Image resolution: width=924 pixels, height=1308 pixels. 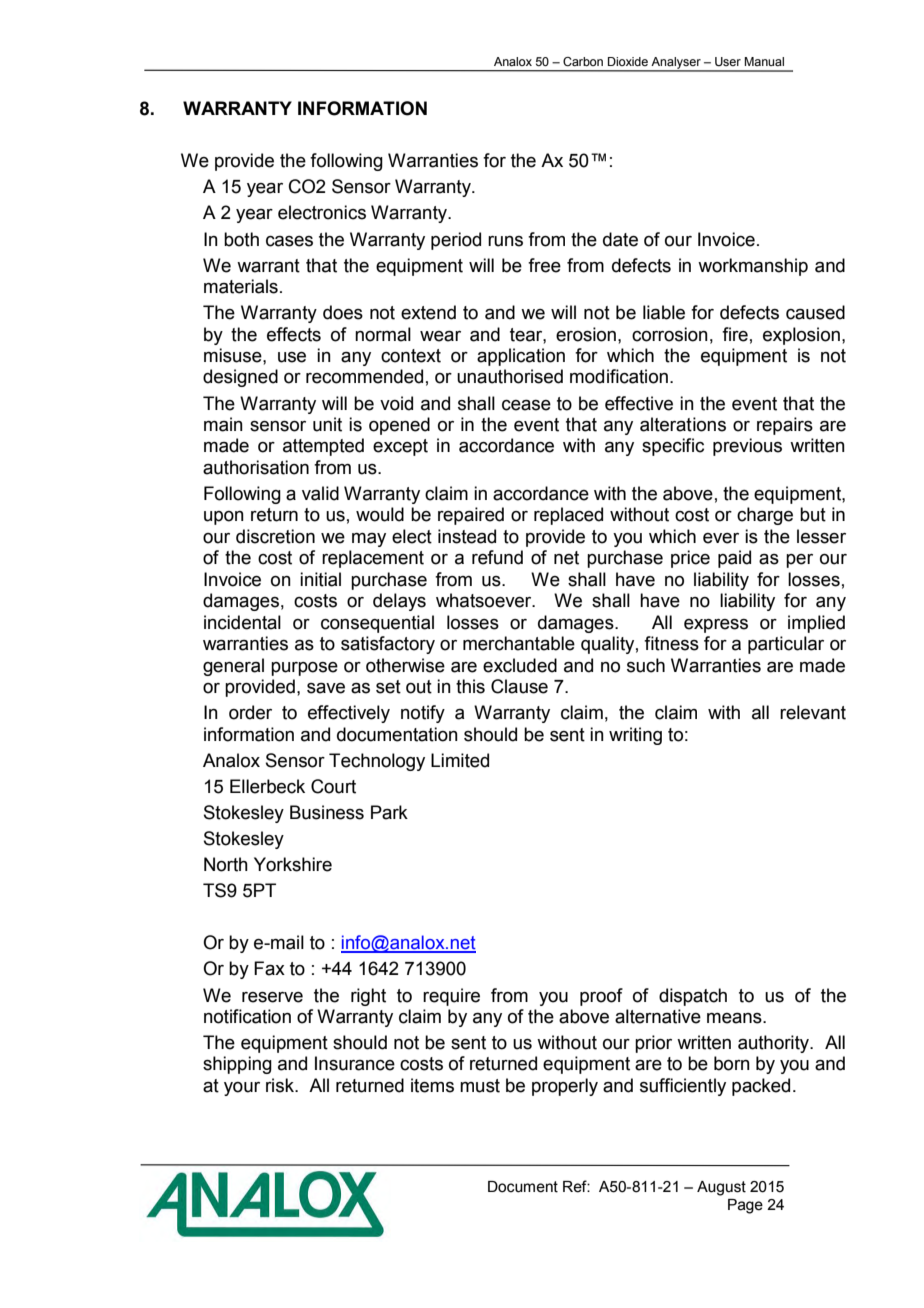 I want to click on risk, so click(x=281, y=1085).
